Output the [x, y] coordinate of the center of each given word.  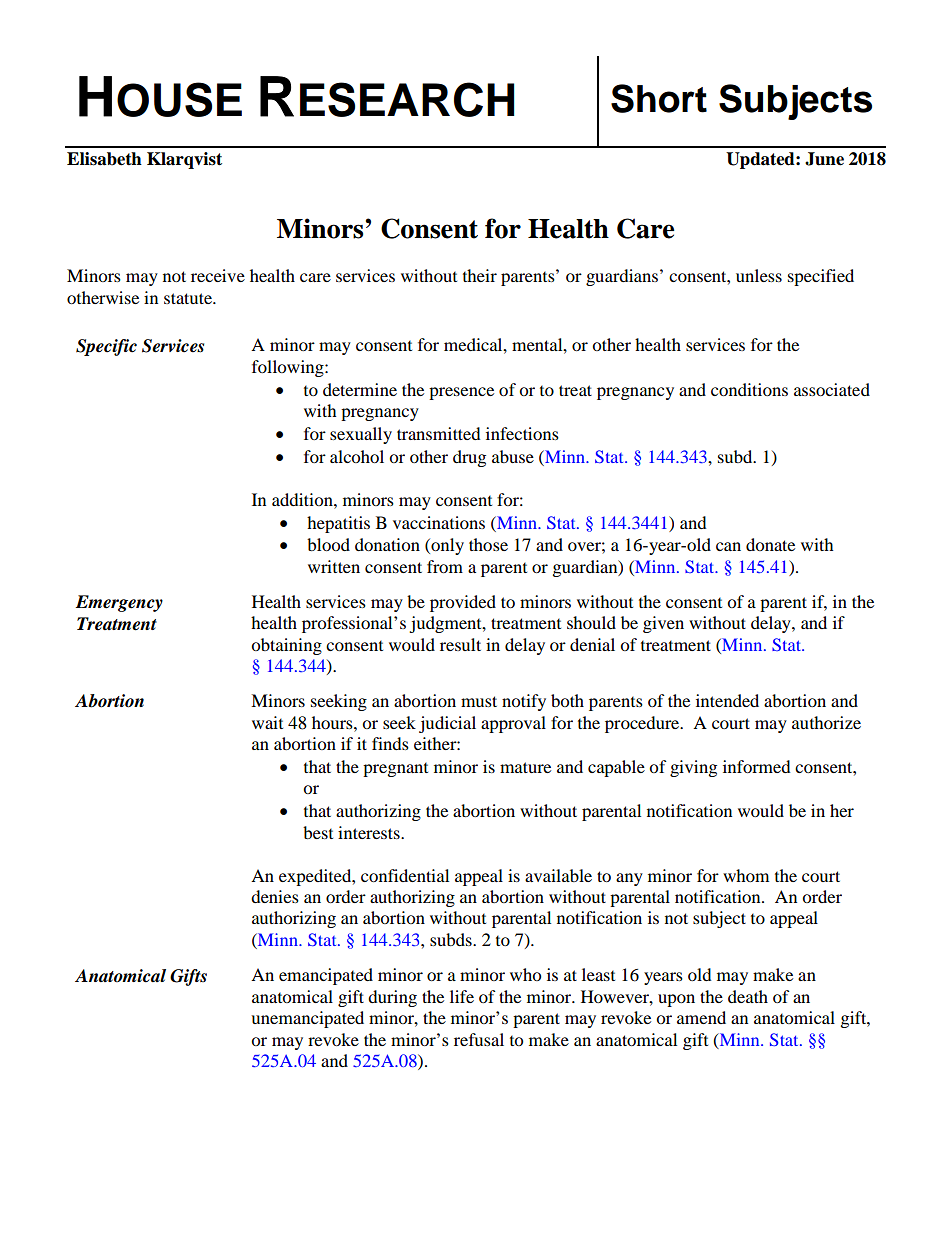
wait [267, 722]
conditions [749, 389]
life [462, 996]
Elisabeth [104, 159]
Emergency [119, 603]
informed [757, 766]
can [728, 546]
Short [659, 98]
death [748, 996]
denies [275, 896]
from [445, 566]
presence [461, 393]
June [824, 159]
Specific [106, 347]
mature [525, 767]
